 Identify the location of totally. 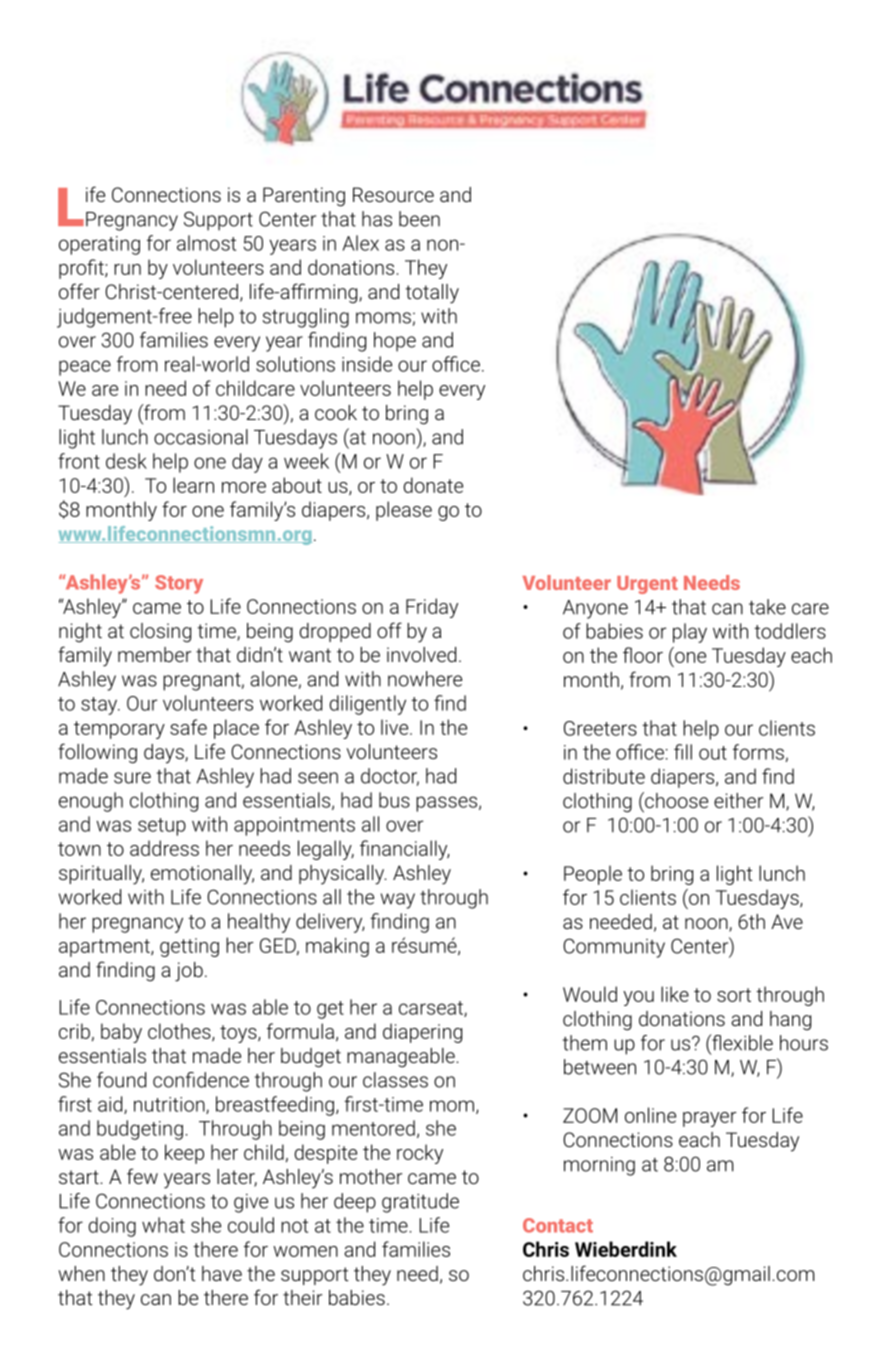
(432, 294).
